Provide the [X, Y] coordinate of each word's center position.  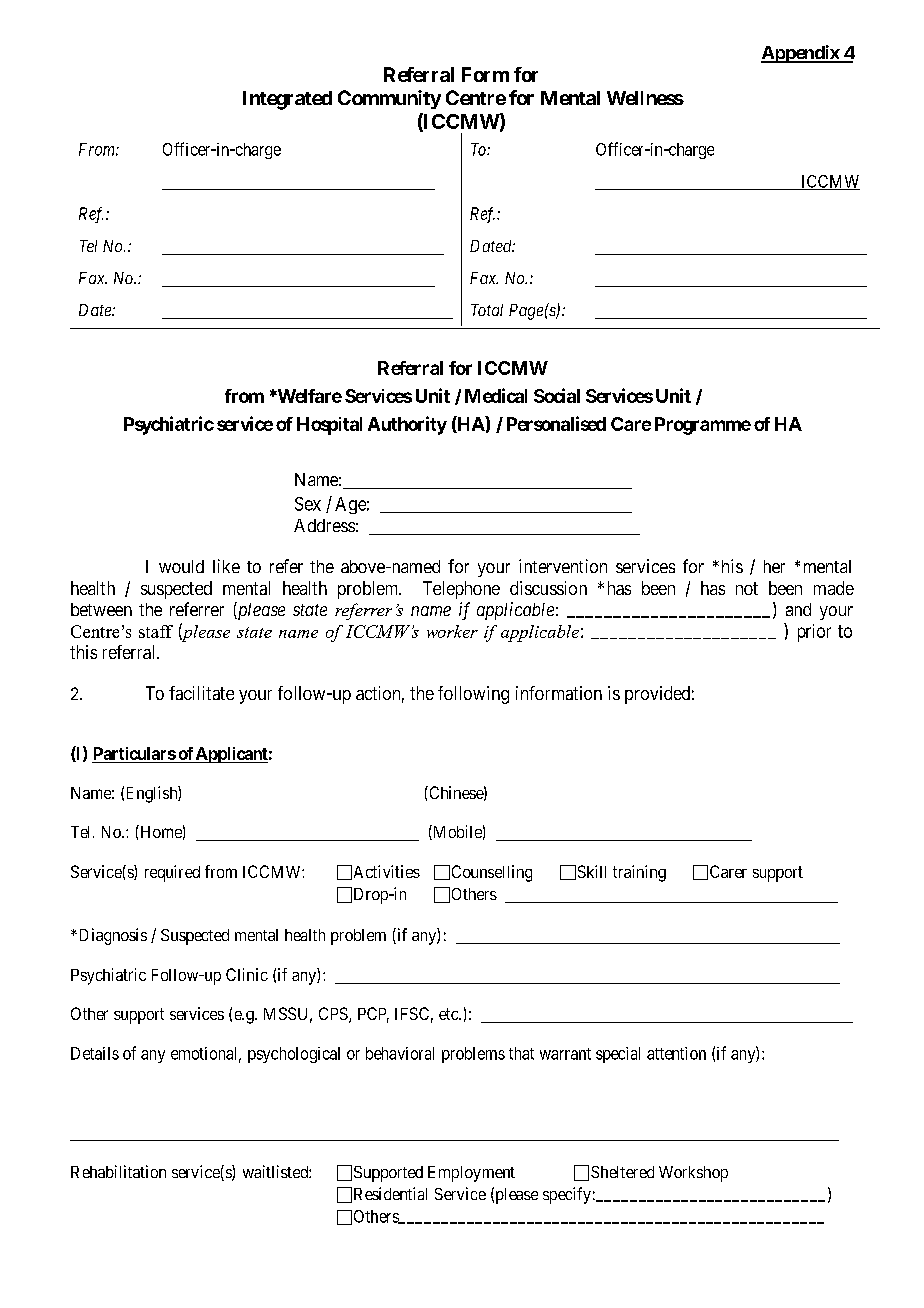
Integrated [287, 100]
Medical [496, 395]
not [747, 588]
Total [487, 310]
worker [452, 631]
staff [156, 631]
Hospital [329, 426]
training [639, 873]
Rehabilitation [118, 1171]
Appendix [801, 54]
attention [676, 1053]
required [172, 873]
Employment [471, 1174]
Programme [703, 426]
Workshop [693, 1174]
